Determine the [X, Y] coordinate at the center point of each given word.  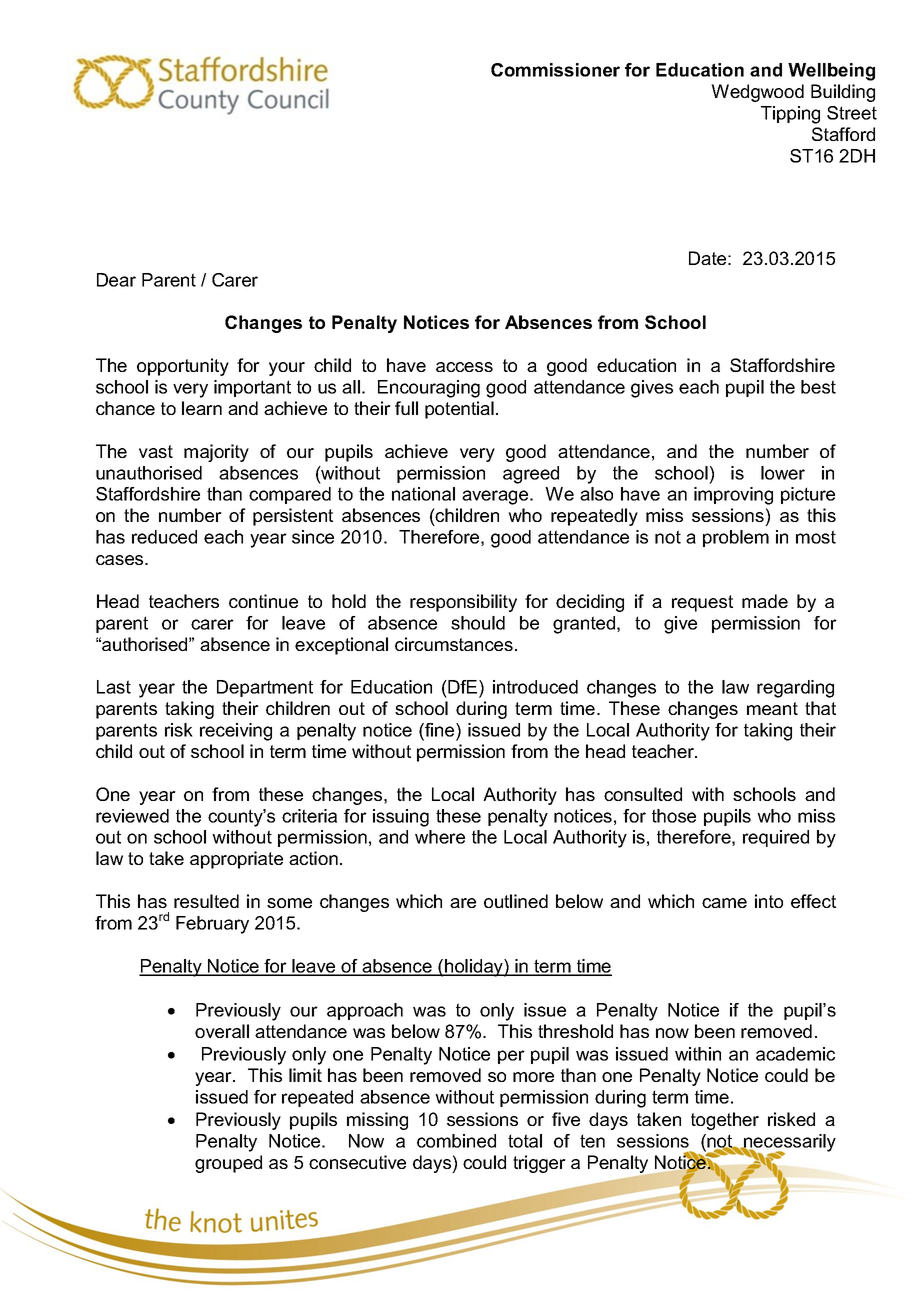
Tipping [790, 115]
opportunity [183, 367]
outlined [516, 901]
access [464, 367]
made [765, 601]
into [769, 901]
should [478, 623]
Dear [116, 280]
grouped [228, 1164]
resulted [206, 901]
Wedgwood [757, 93]
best [818, 387]
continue [263, 601]
